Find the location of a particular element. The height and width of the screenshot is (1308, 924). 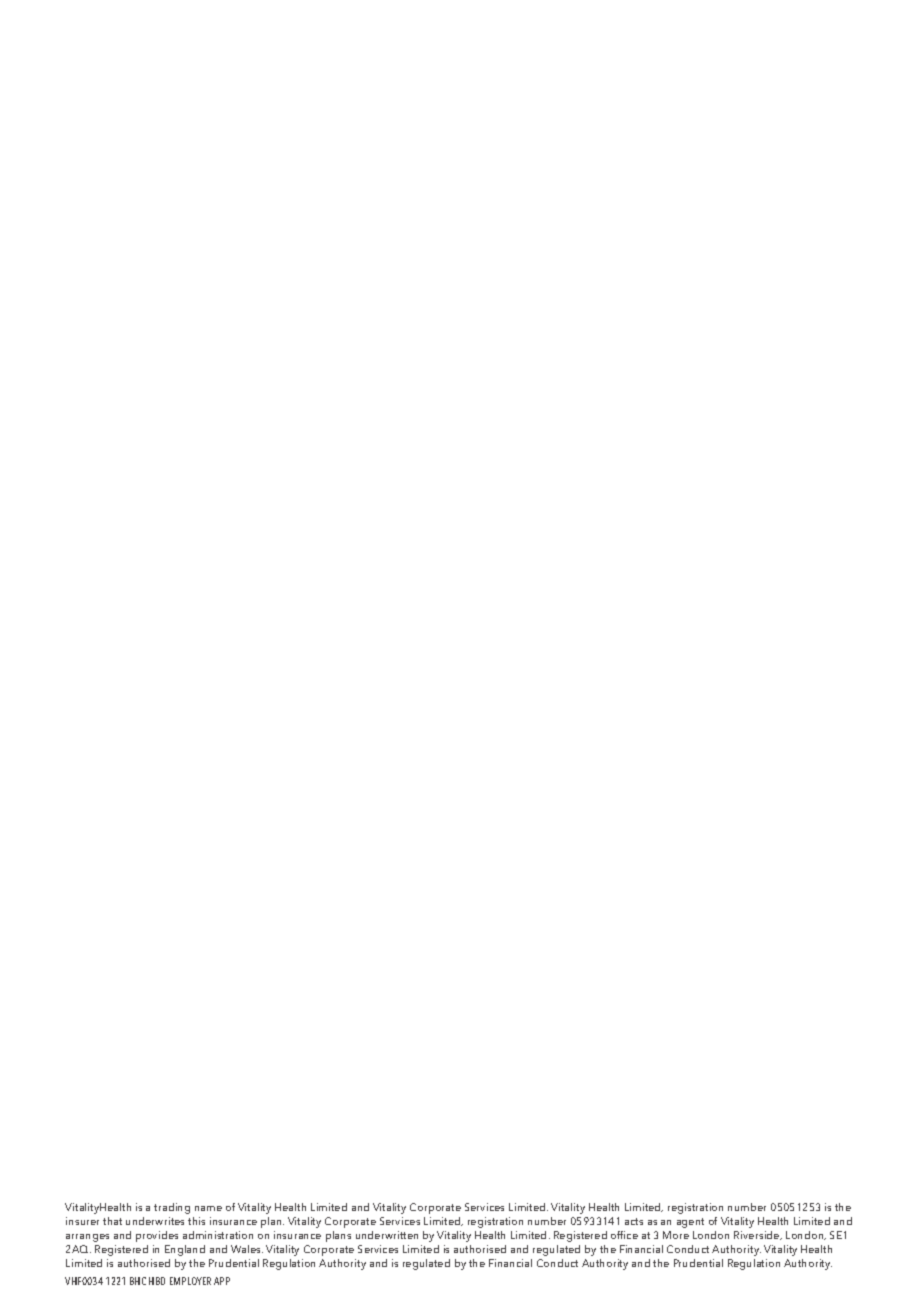

underwritten is located at coordinates (387, 1235).
